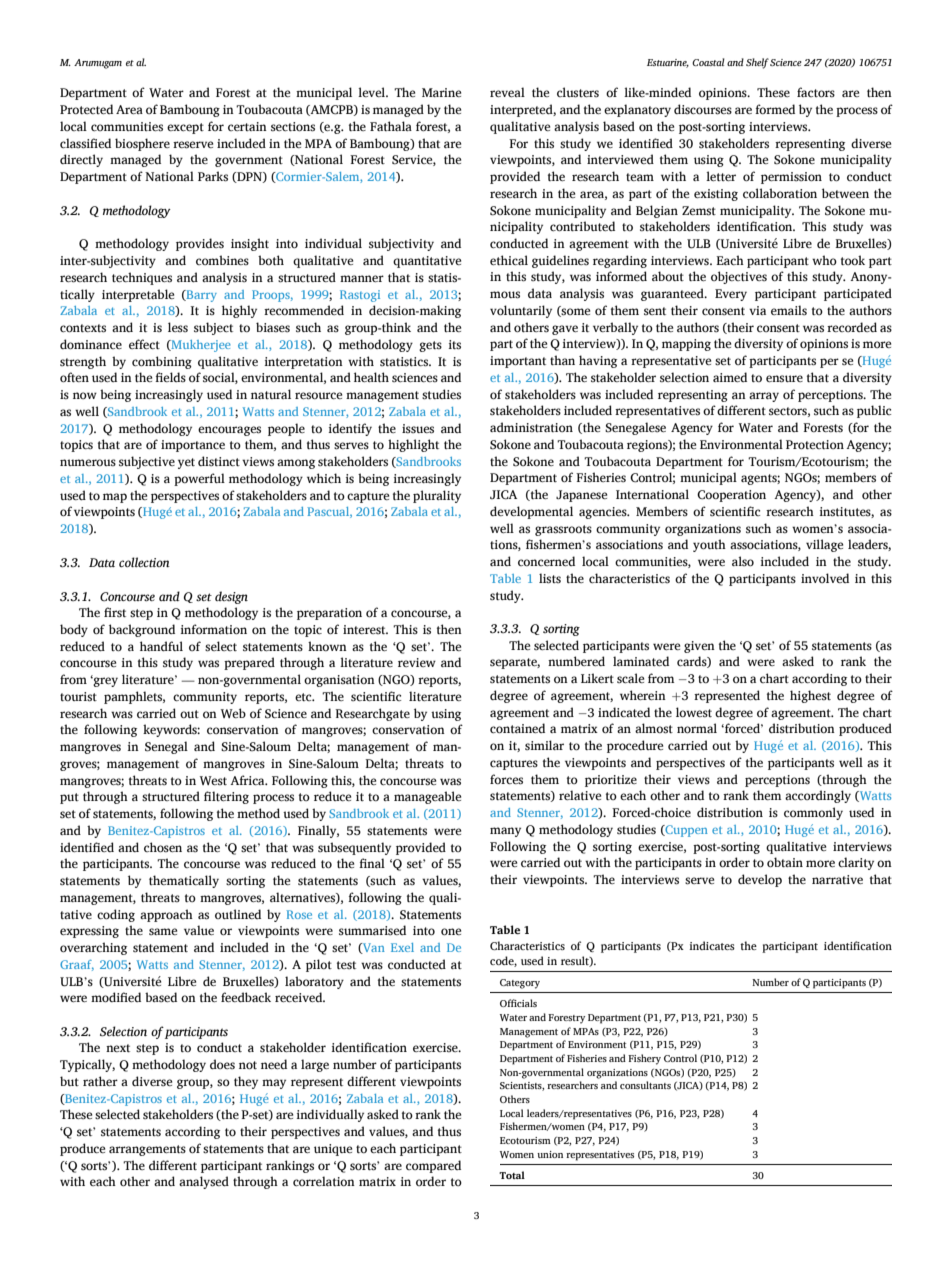 The image size is (952, 1270). Describe the element at coordinates (433, 1166) in the image. I see `compared` at that location.
